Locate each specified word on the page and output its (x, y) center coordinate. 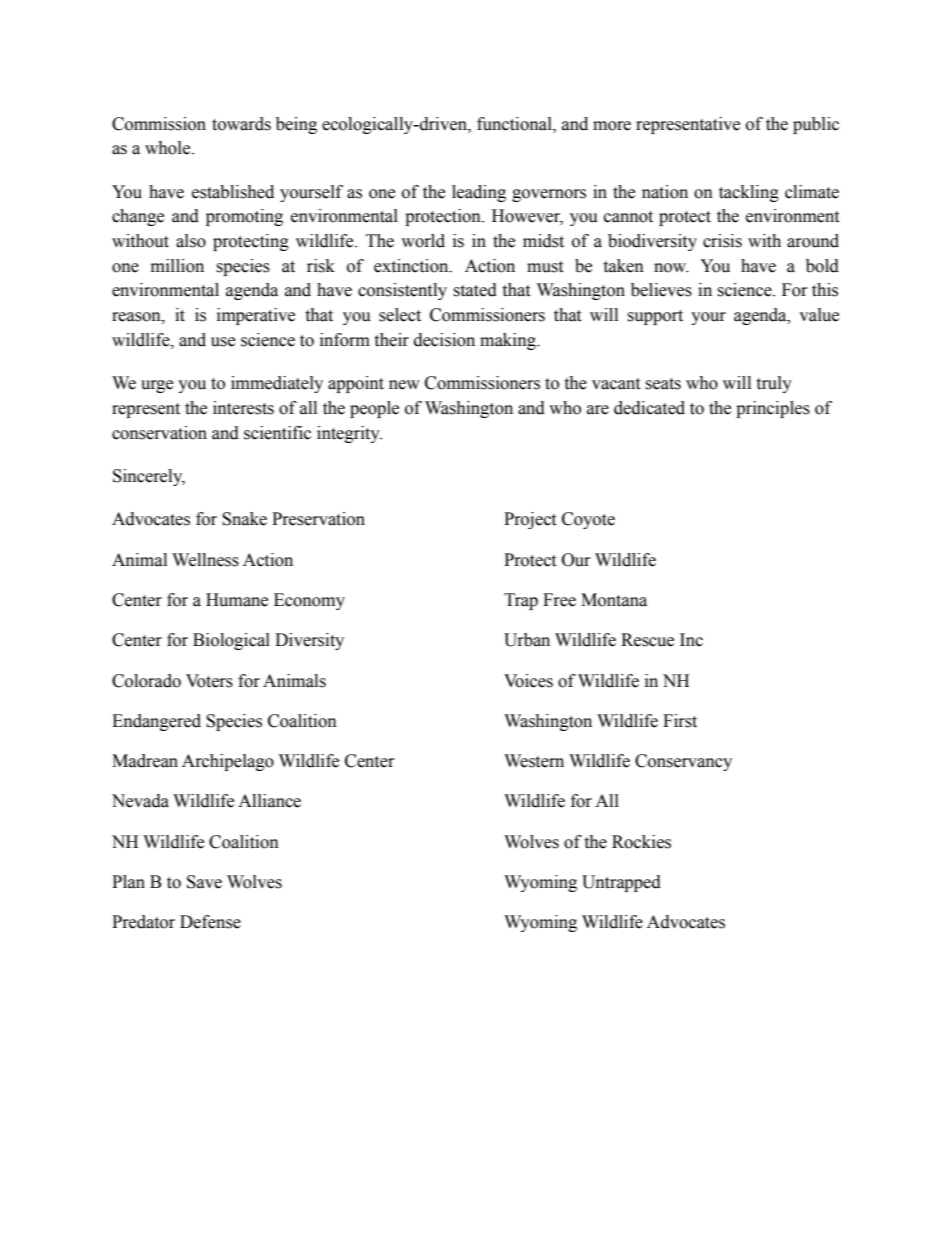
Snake (244, 519)
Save (204, 882)
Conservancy (683, 762)
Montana (614, 600)
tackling (749, 193)
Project (530, 520)
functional (515, 124)
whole (169, 148)
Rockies (641, 842)
